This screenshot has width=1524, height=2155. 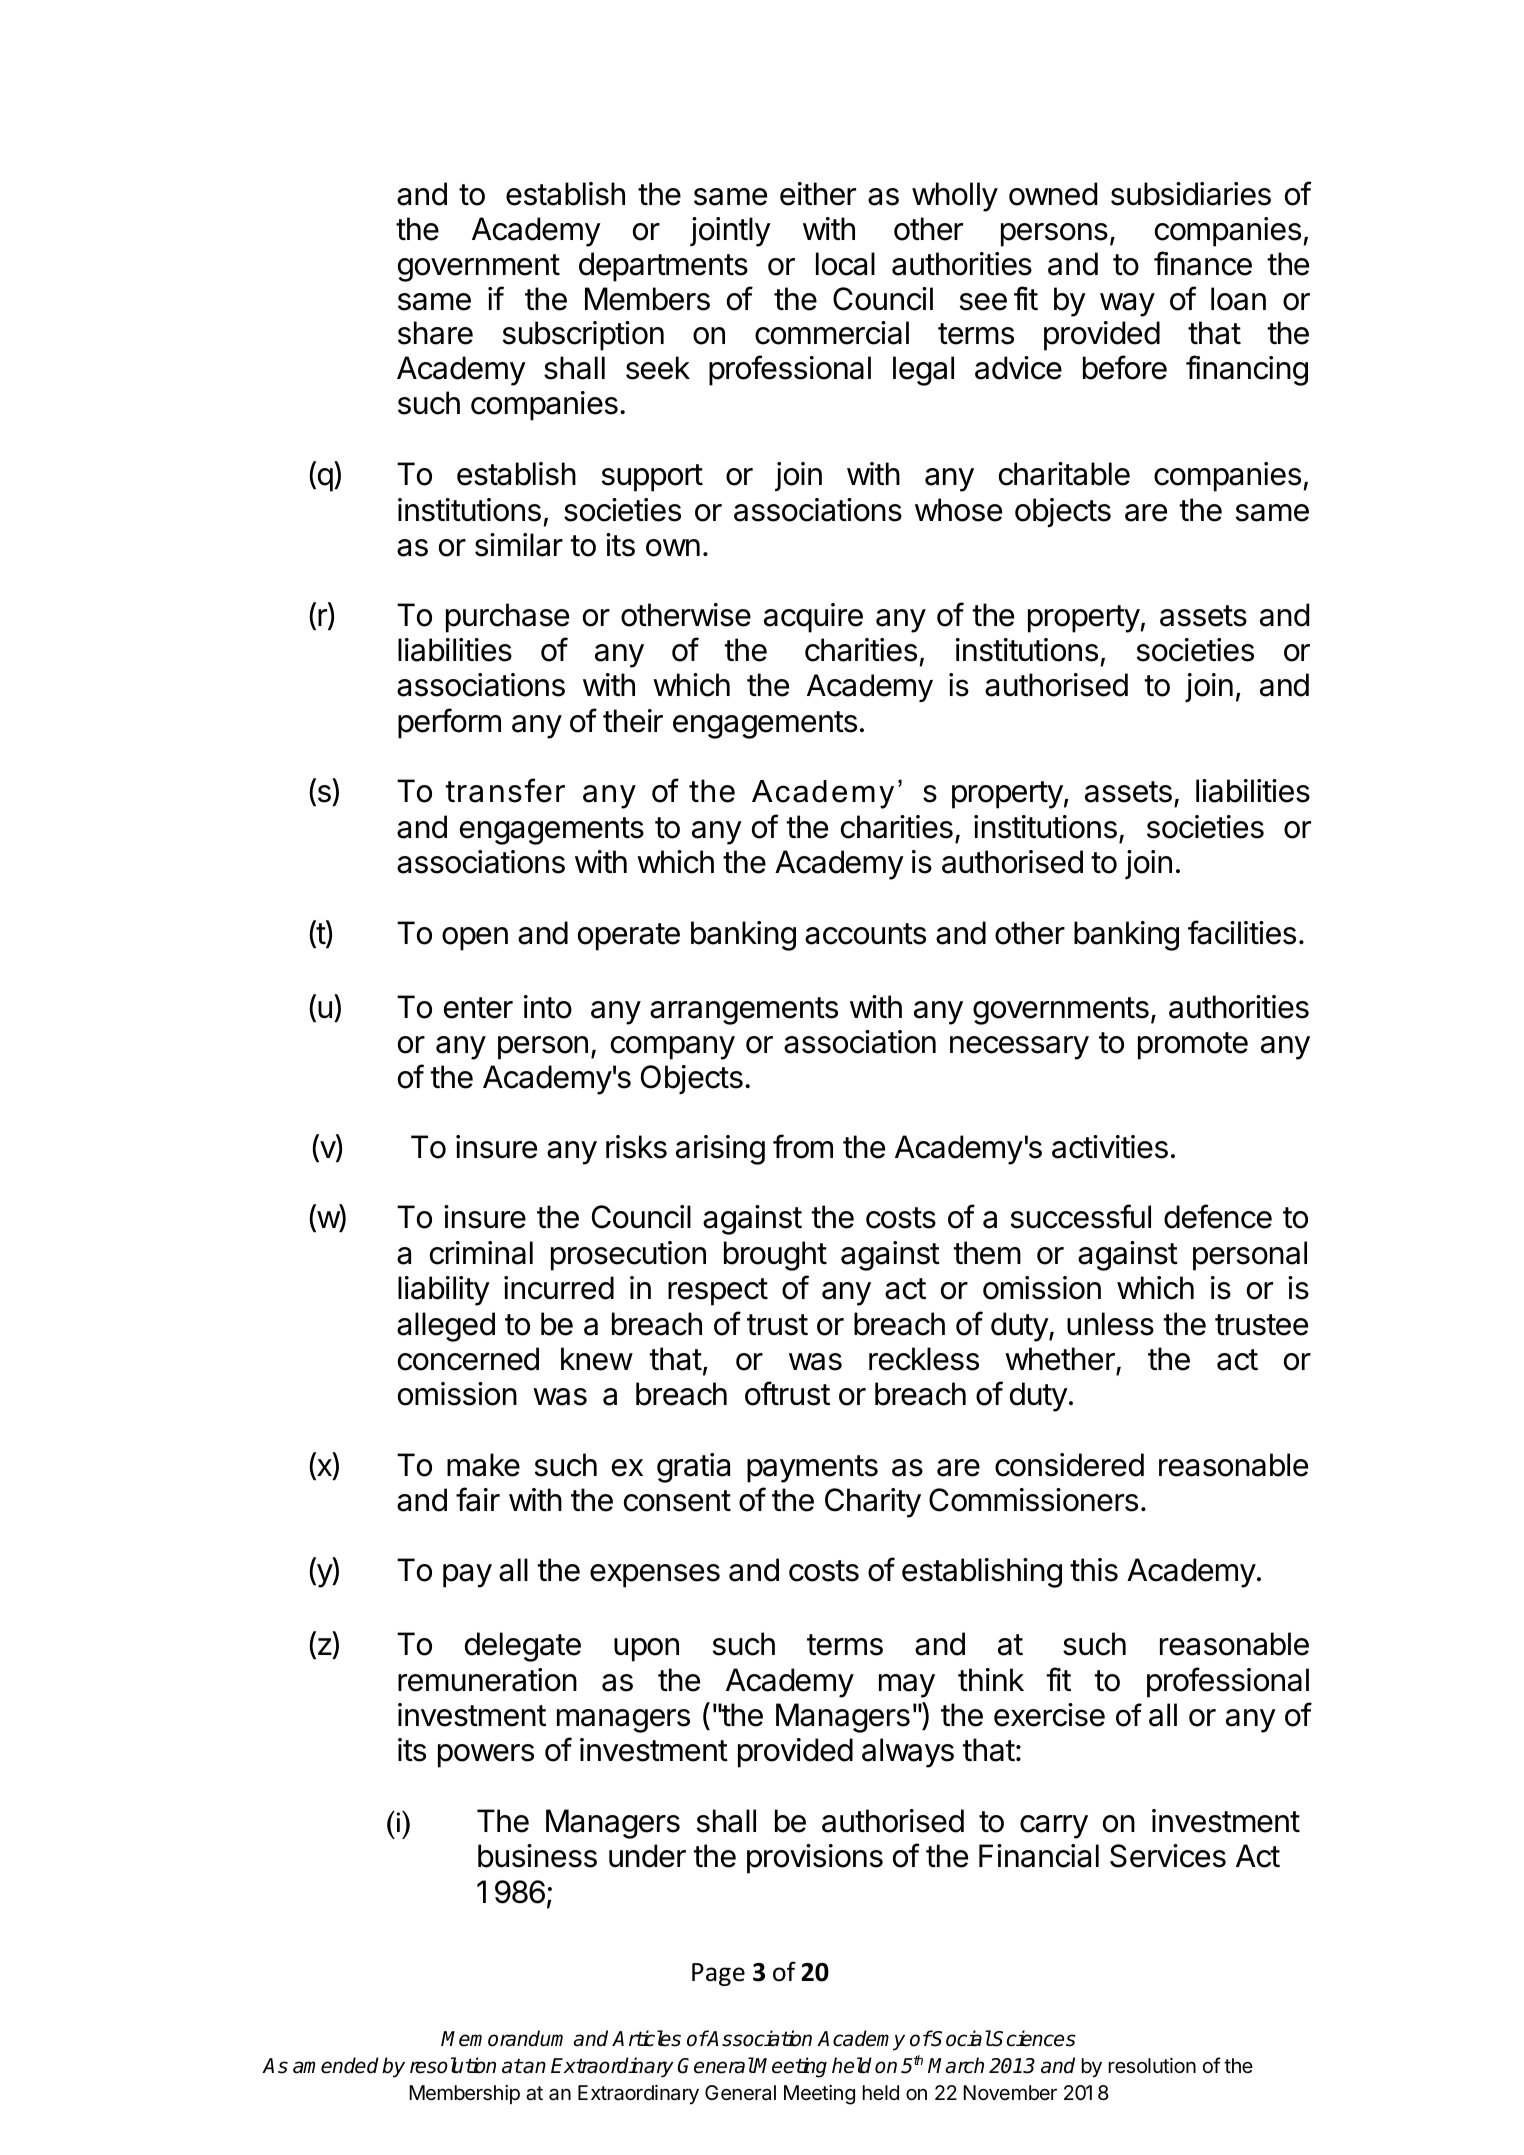 What do you see at coordinates (483, 1465) in the screenshot?
I see `make` at bounding box center [483, 1465].
